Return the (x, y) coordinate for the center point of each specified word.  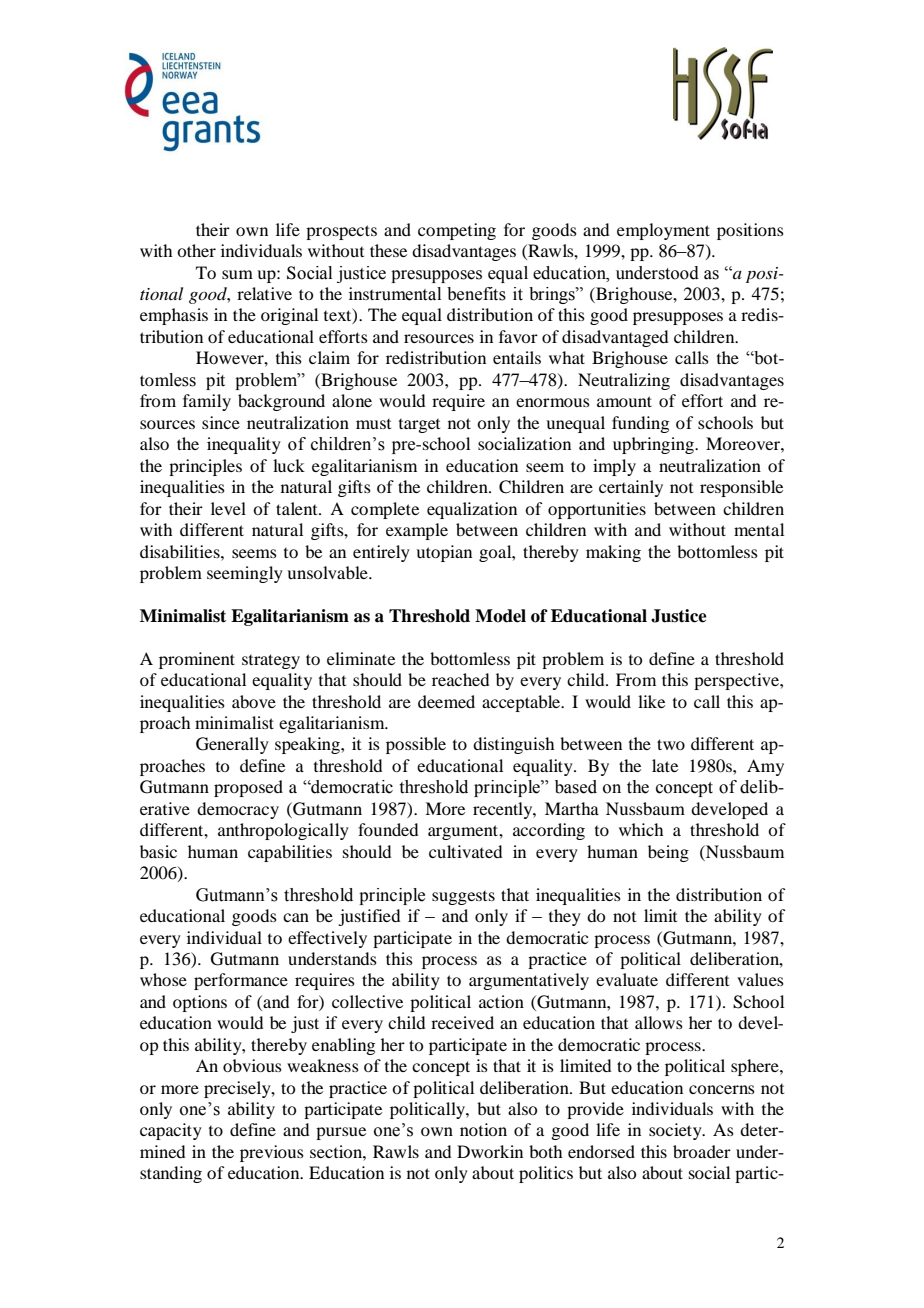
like (651, 701)
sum (237, 274)
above (254, 701)
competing (457, 231)
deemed (446, 701)
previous (272, 1153)
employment (663, 231)
